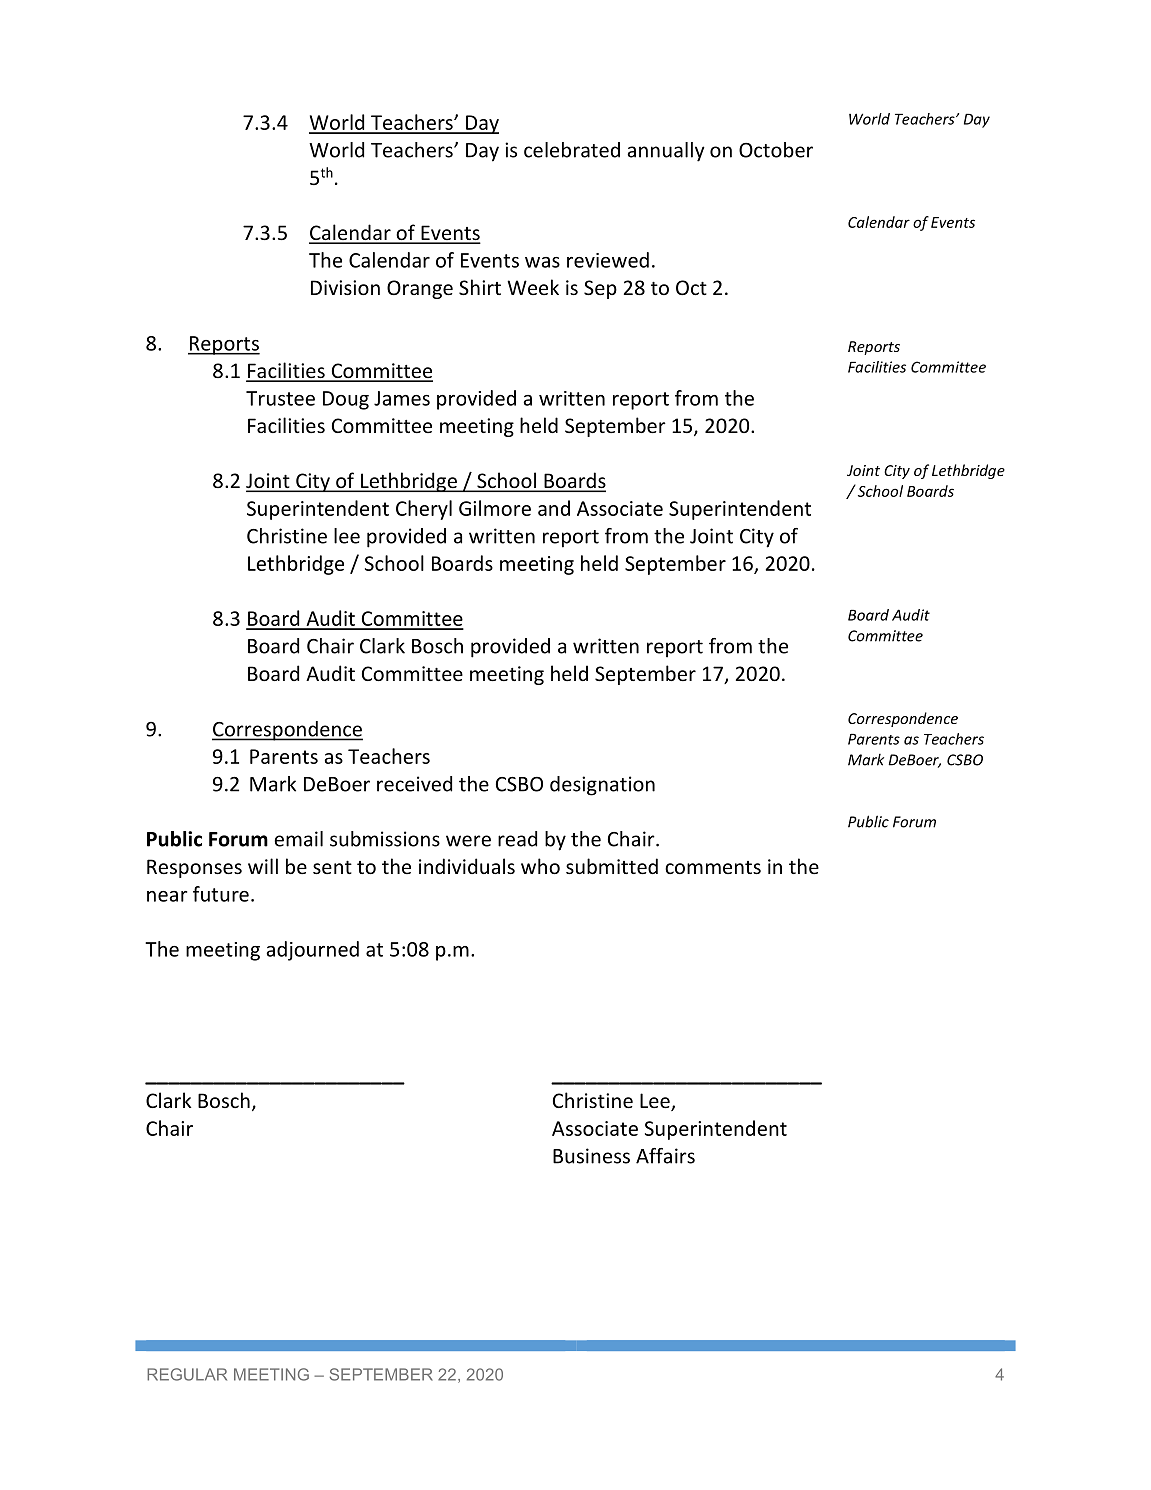 This page has width=1151, height=1490. I want to click on Trustee, so click(280, 398).
